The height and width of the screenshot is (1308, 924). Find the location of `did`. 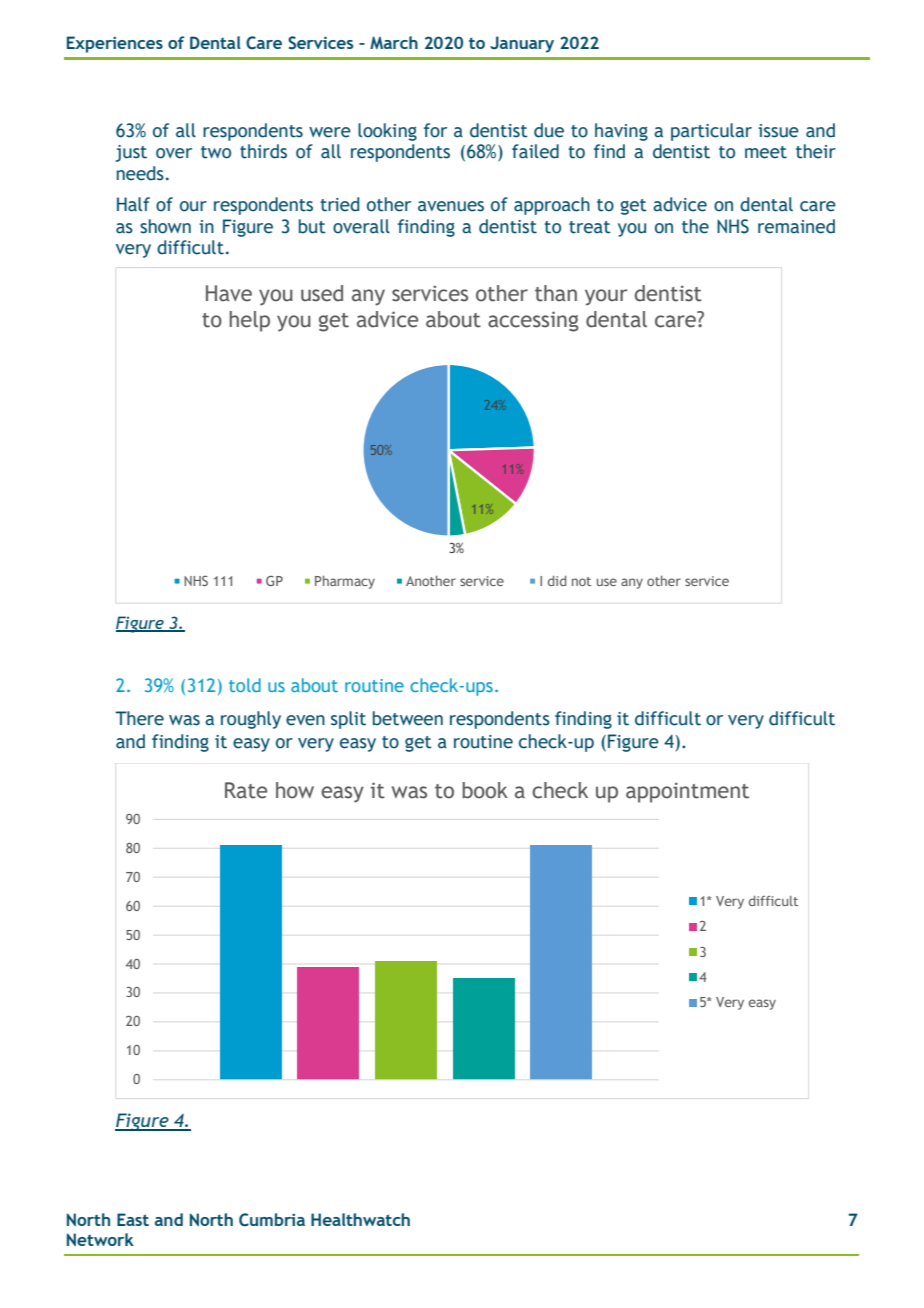

did is located at coordinates (557, 581).
